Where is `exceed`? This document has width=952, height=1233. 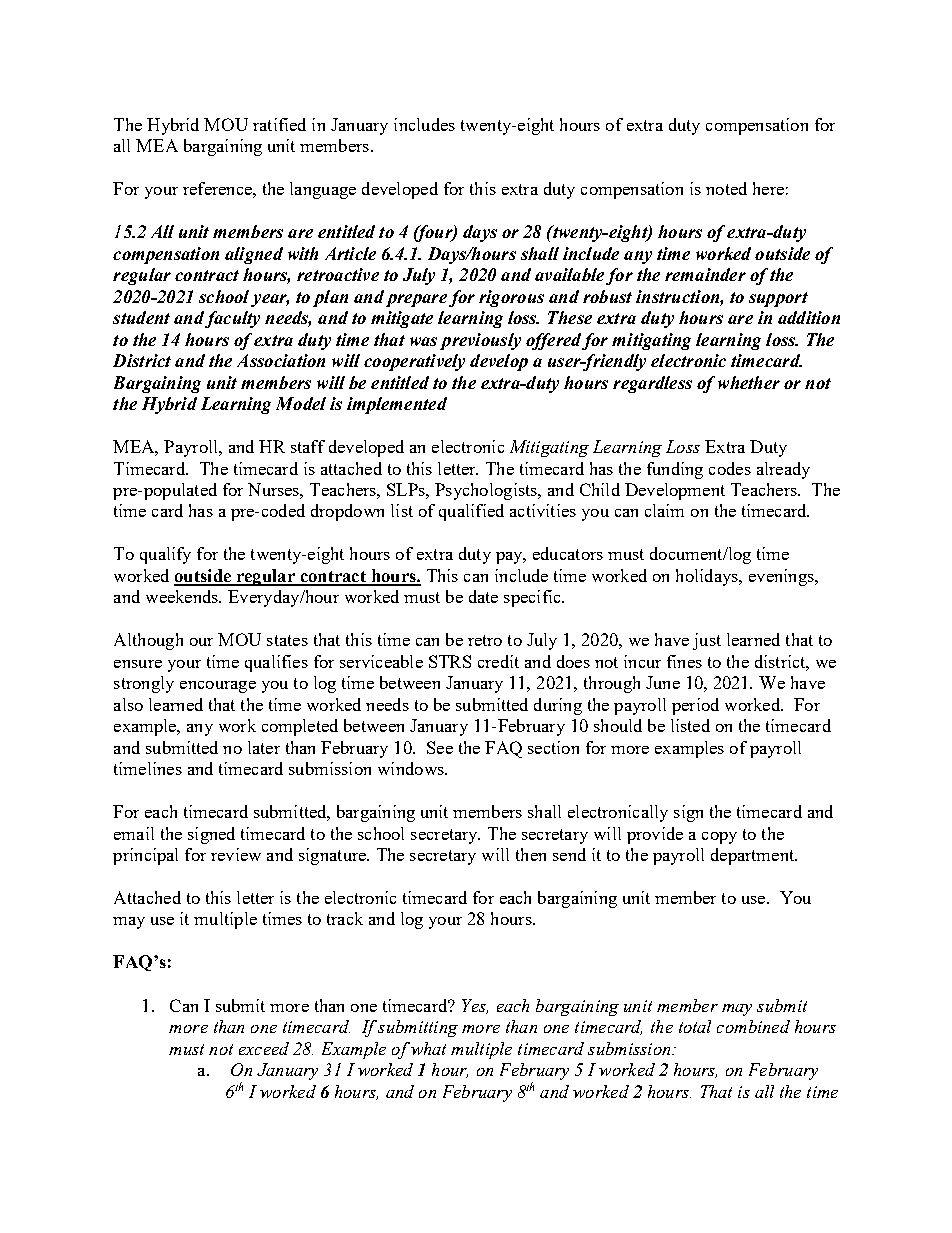
exceed is located at coordinates (264, 1048).
